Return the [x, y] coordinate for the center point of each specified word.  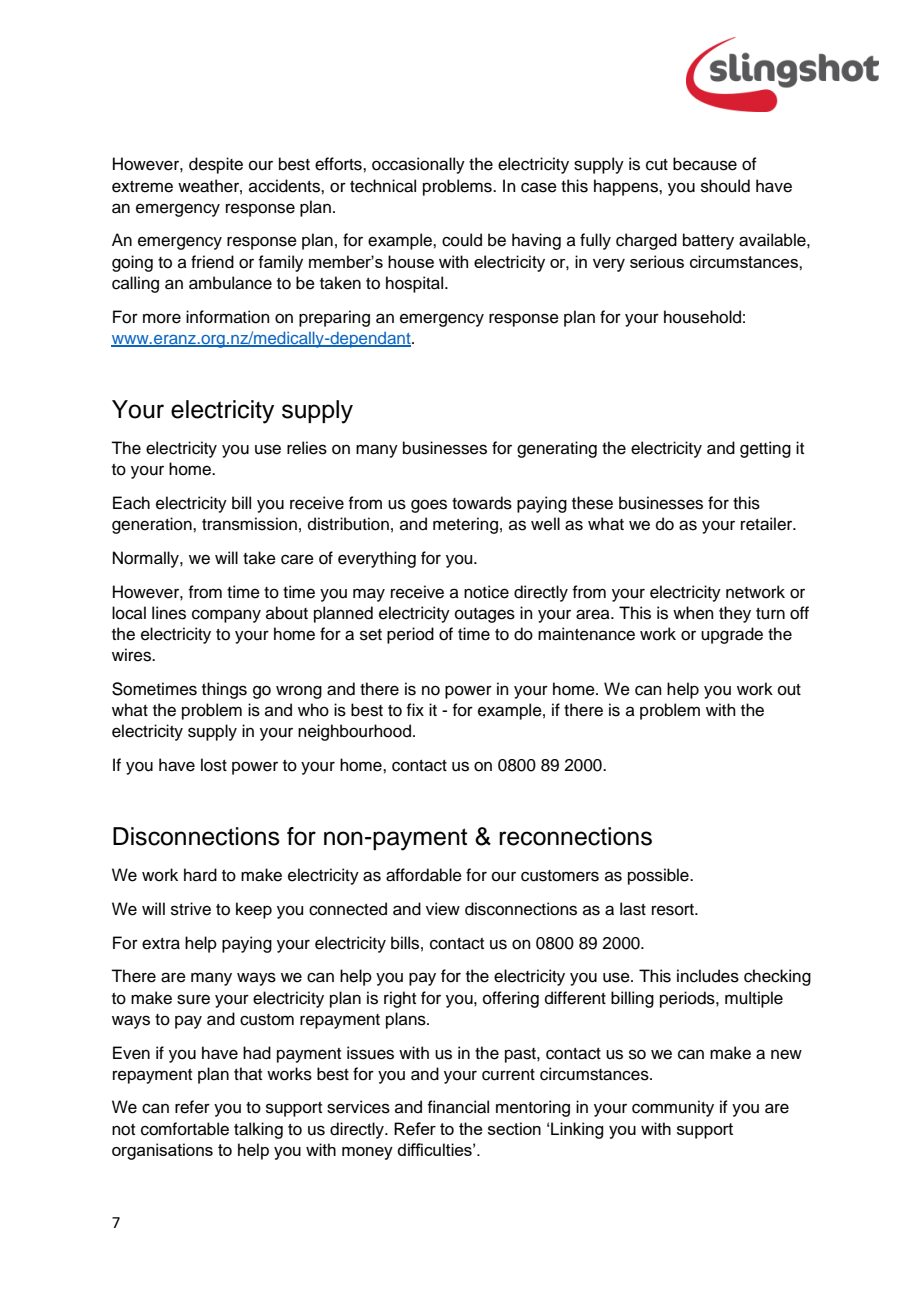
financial [458, 1107]
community [673, 1108]
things [224, 690]
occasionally [418, 165]
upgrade [732, 635]
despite [216, 165]
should [725, 186]
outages [485, 615]
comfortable [185, 1129]
